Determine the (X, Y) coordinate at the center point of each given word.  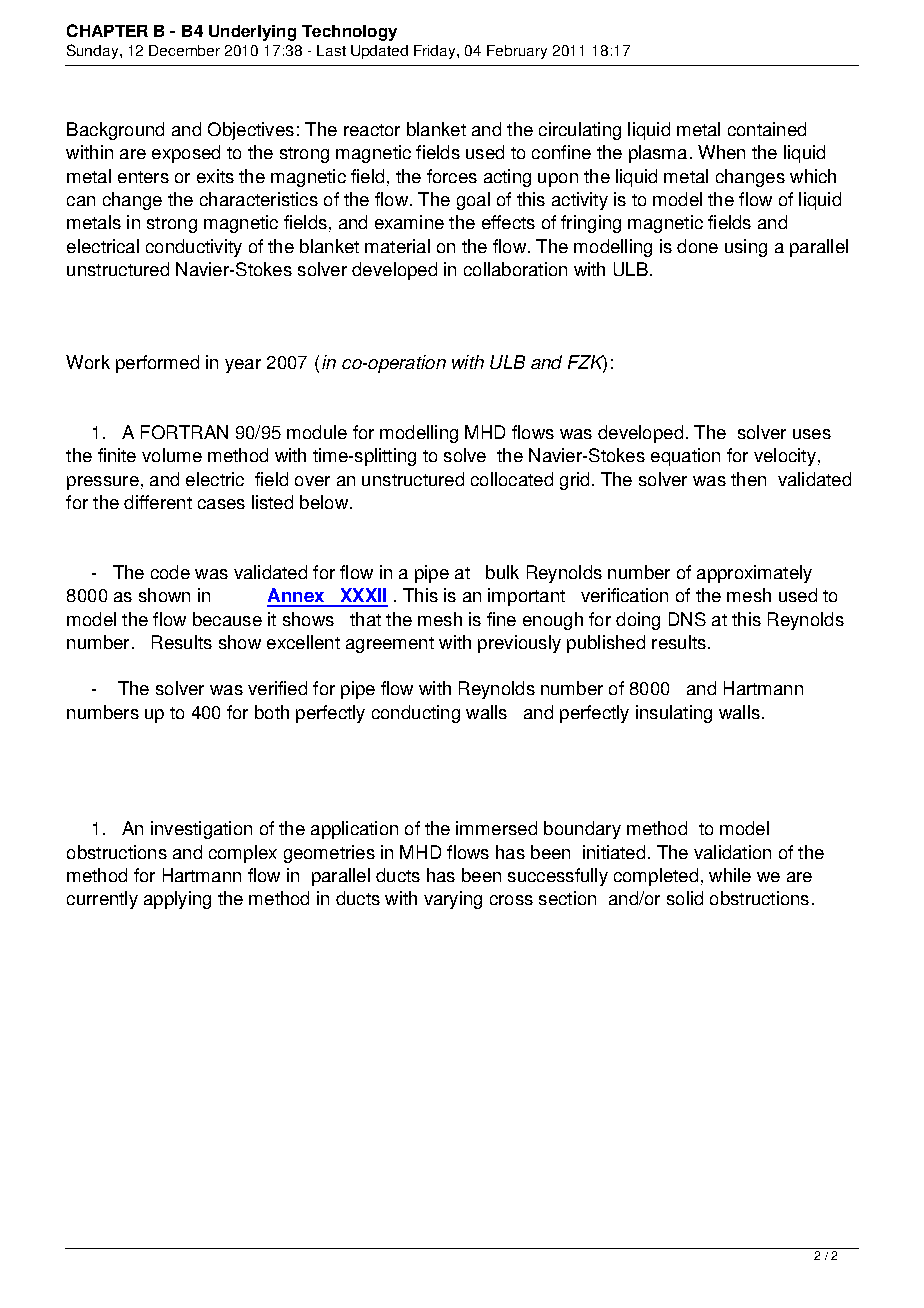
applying (177, 900)
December (184, 50)
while (730, 875)
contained (767, 129)
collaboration (515, 269)
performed (157, 364)
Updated (379, 52)
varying (453, 900)
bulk (502, 572)
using (746, 248)
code (170, 572)
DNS (687, 619)
